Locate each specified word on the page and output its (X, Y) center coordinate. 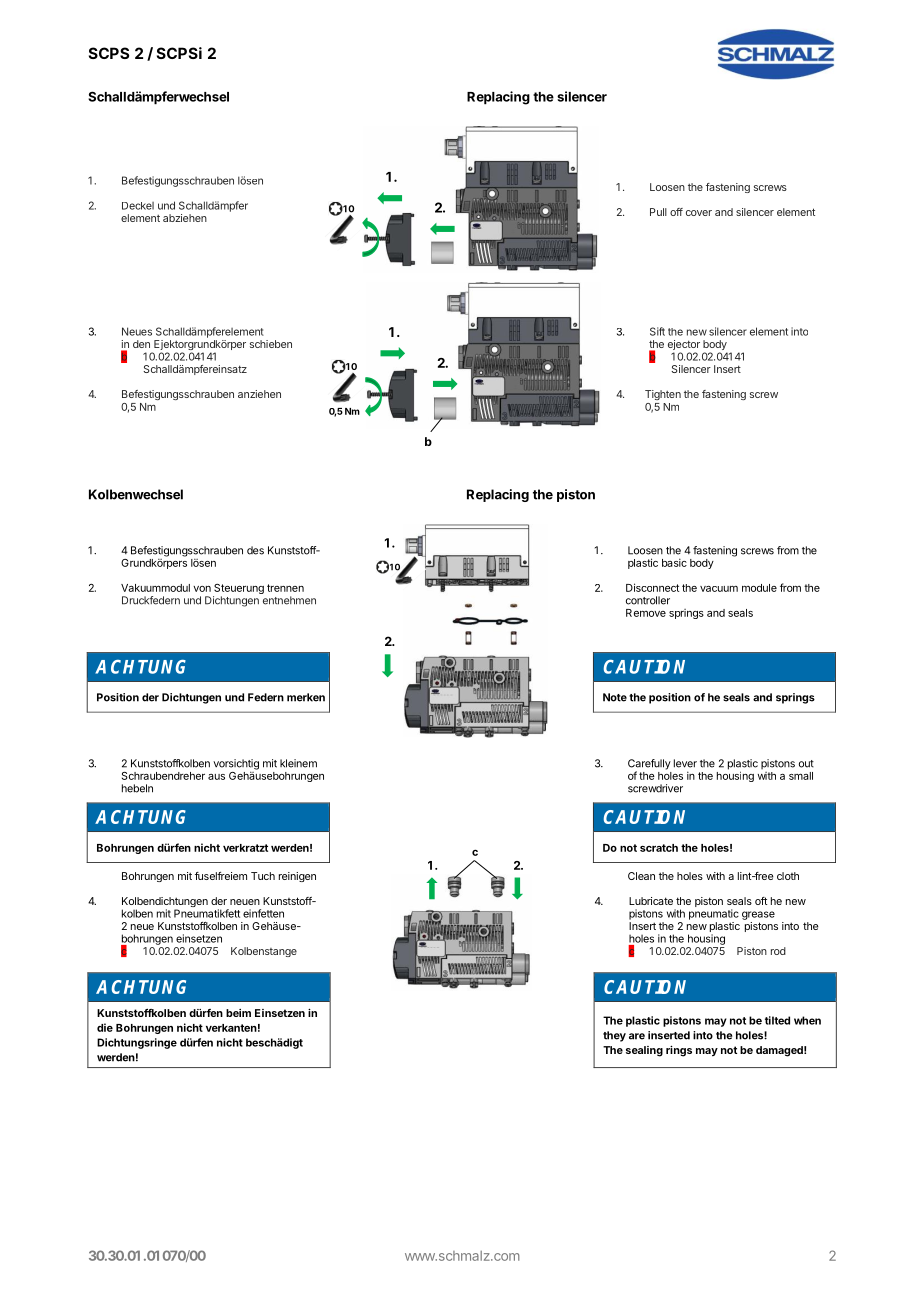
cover (699, 213)
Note (615, 697)
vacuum (719, 589)
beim (238, 1013)
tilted (777, 1020)
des (255, 550)
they (614, 1036)
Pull (658, 212)
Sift (657, 331)
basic (674, 562)
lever (685, 763)
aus (216, 777)
